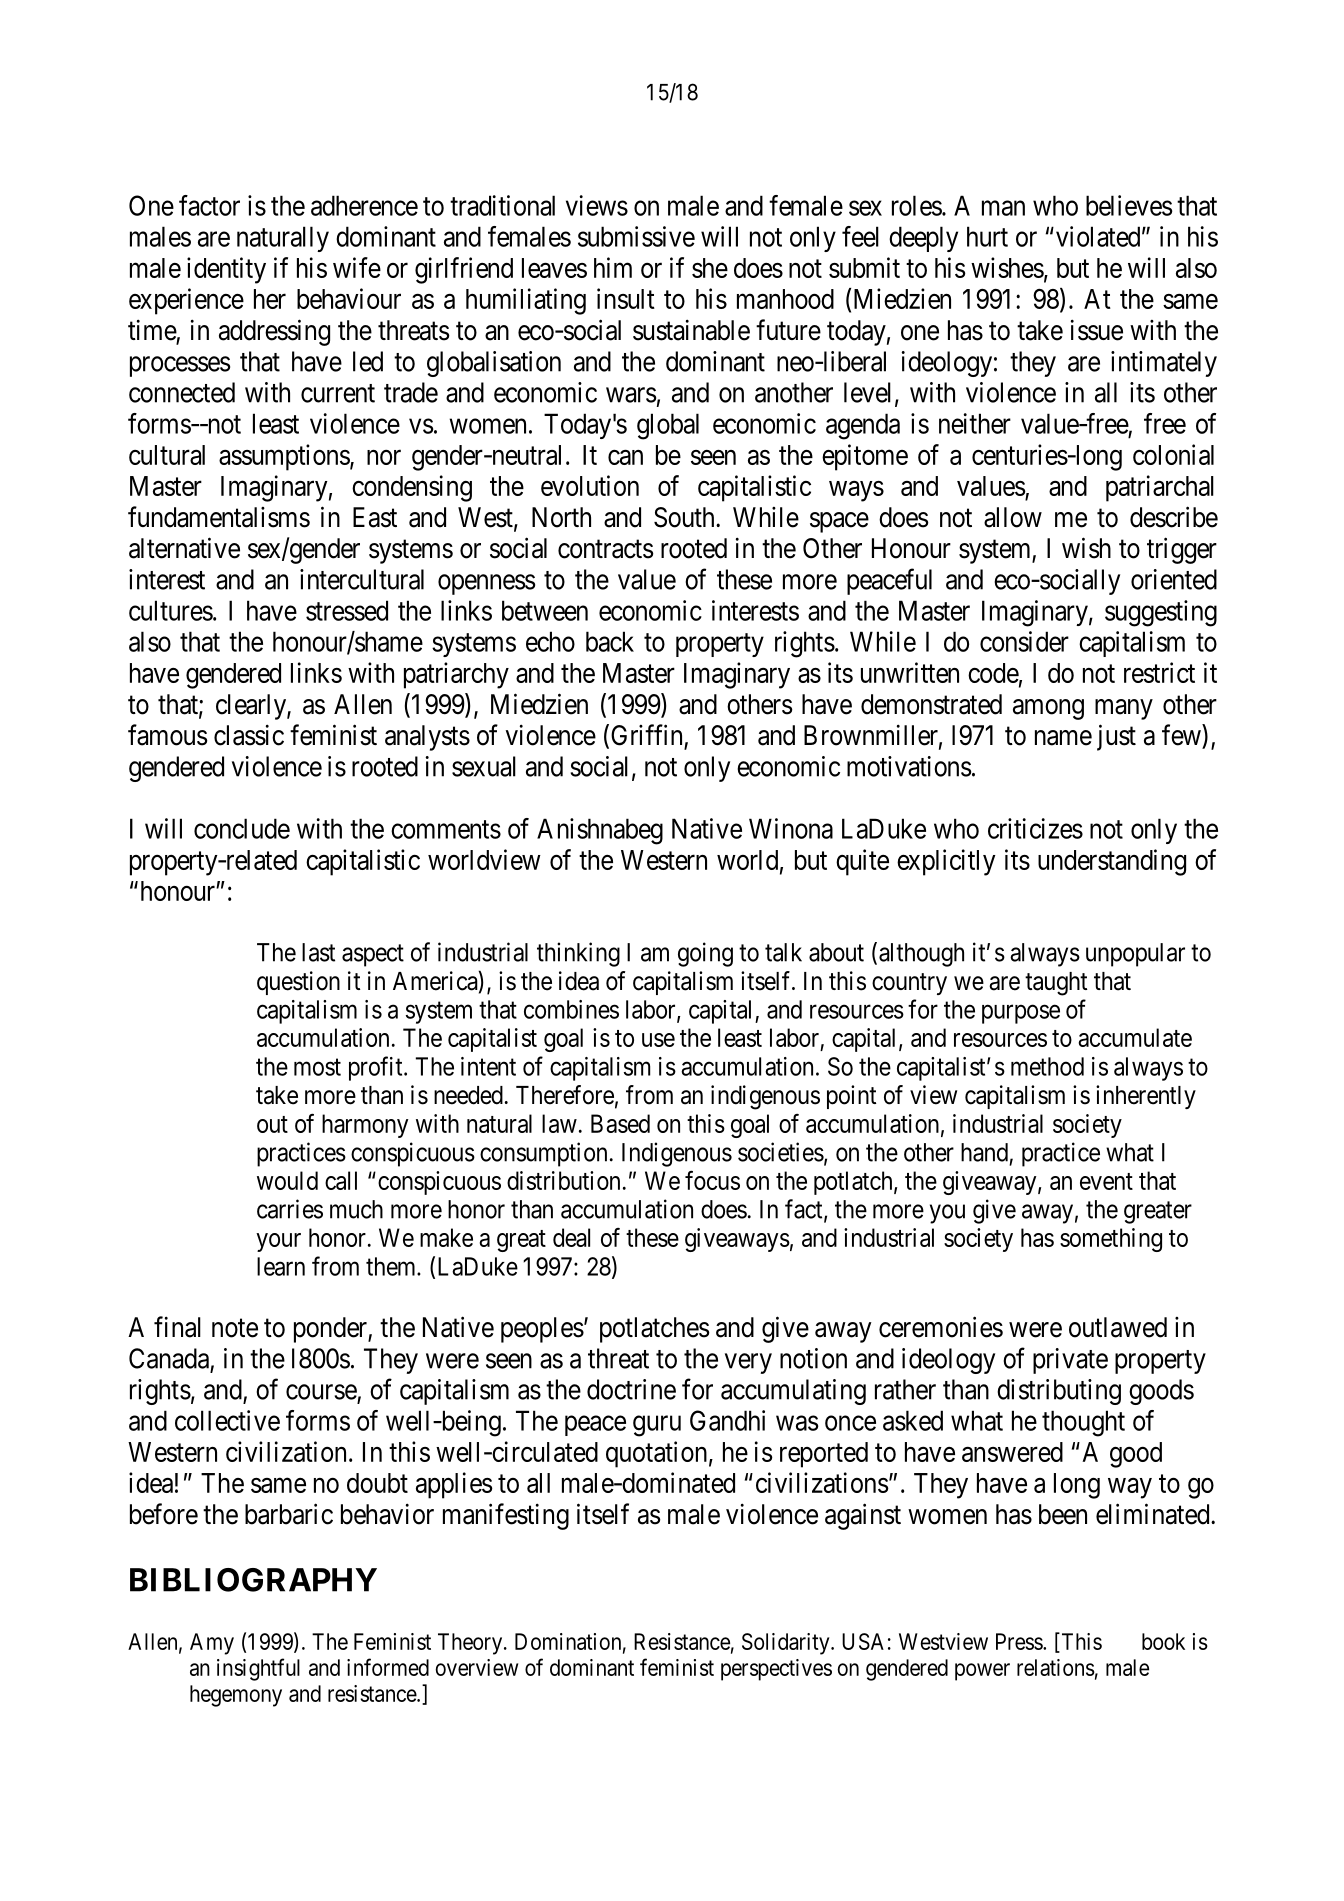 This screenshot has height=1901, width=1344. I want to click on outlawed, so click(1118, 1327).
